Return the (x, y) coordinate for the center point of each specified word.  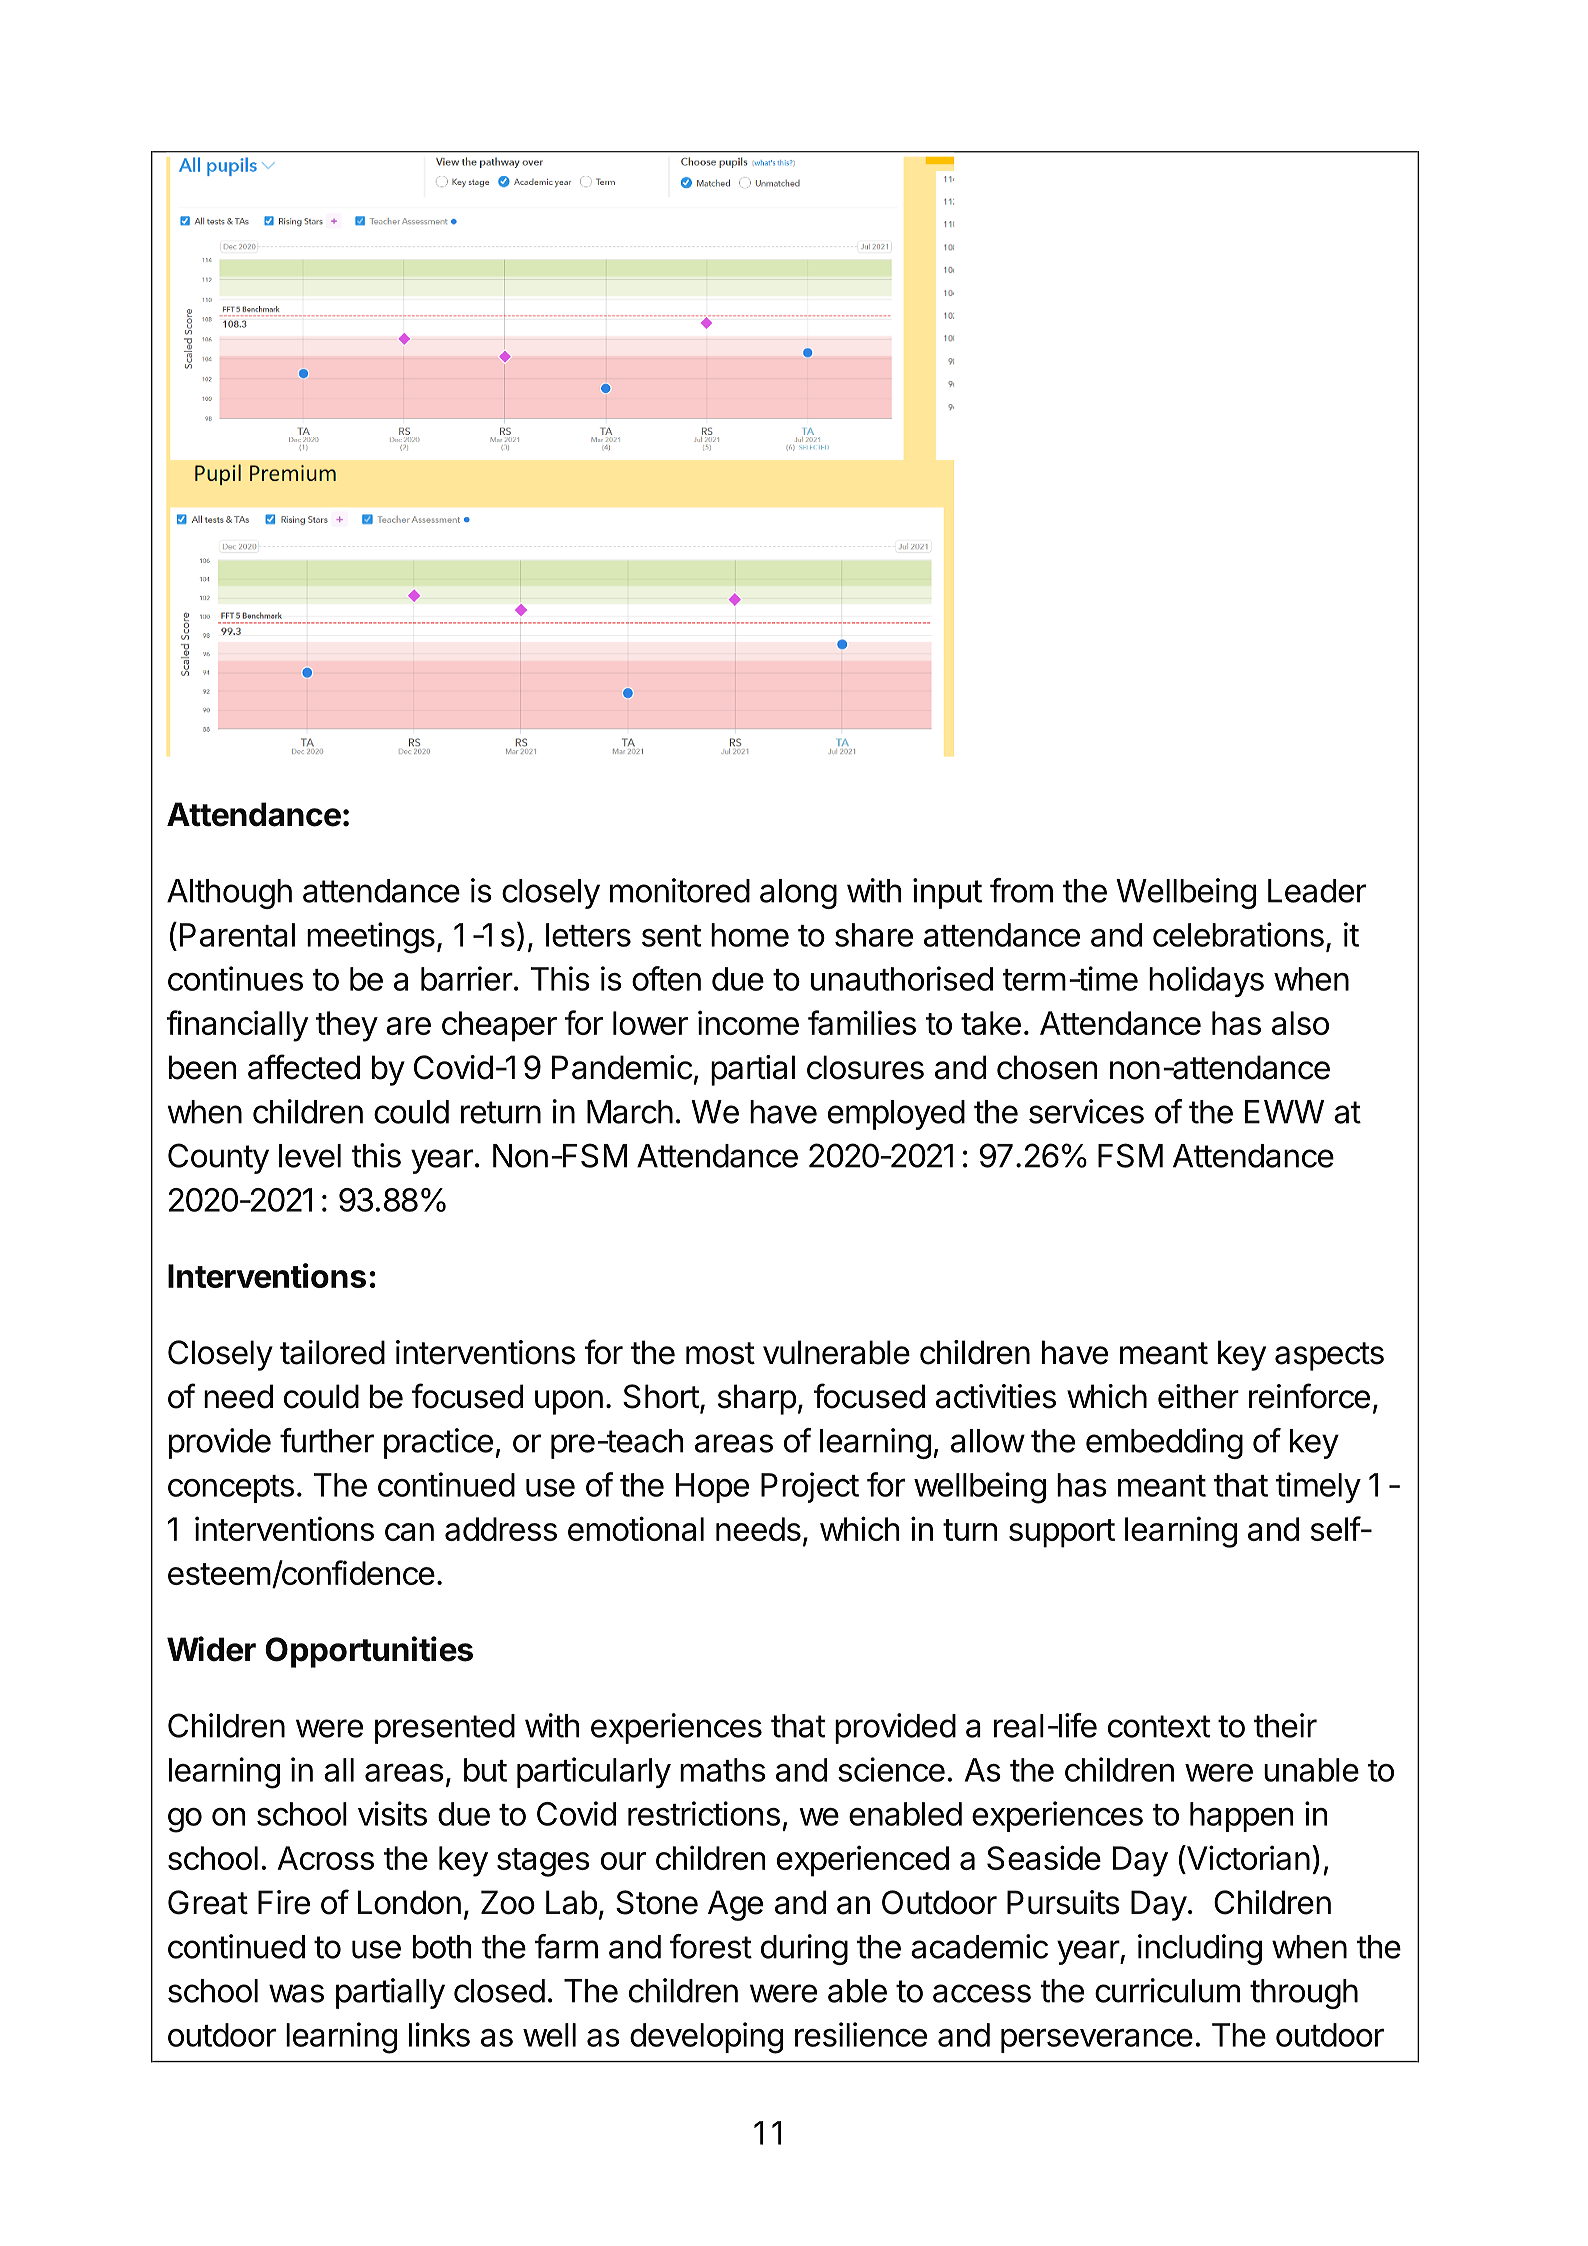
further (327, 1440)
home (750, 935)
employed (896, 1115)
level (310, 1156)
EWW (1284, 1112)
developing (706, 2038)
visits (392, 1813)
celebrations (1238, 934)
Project (810, 1487)
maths (723, 1770)
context (1159, 1726)
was (296, 1993)
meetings (371, 938)
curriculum (1167, 1990)
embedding (1164, 1443)
